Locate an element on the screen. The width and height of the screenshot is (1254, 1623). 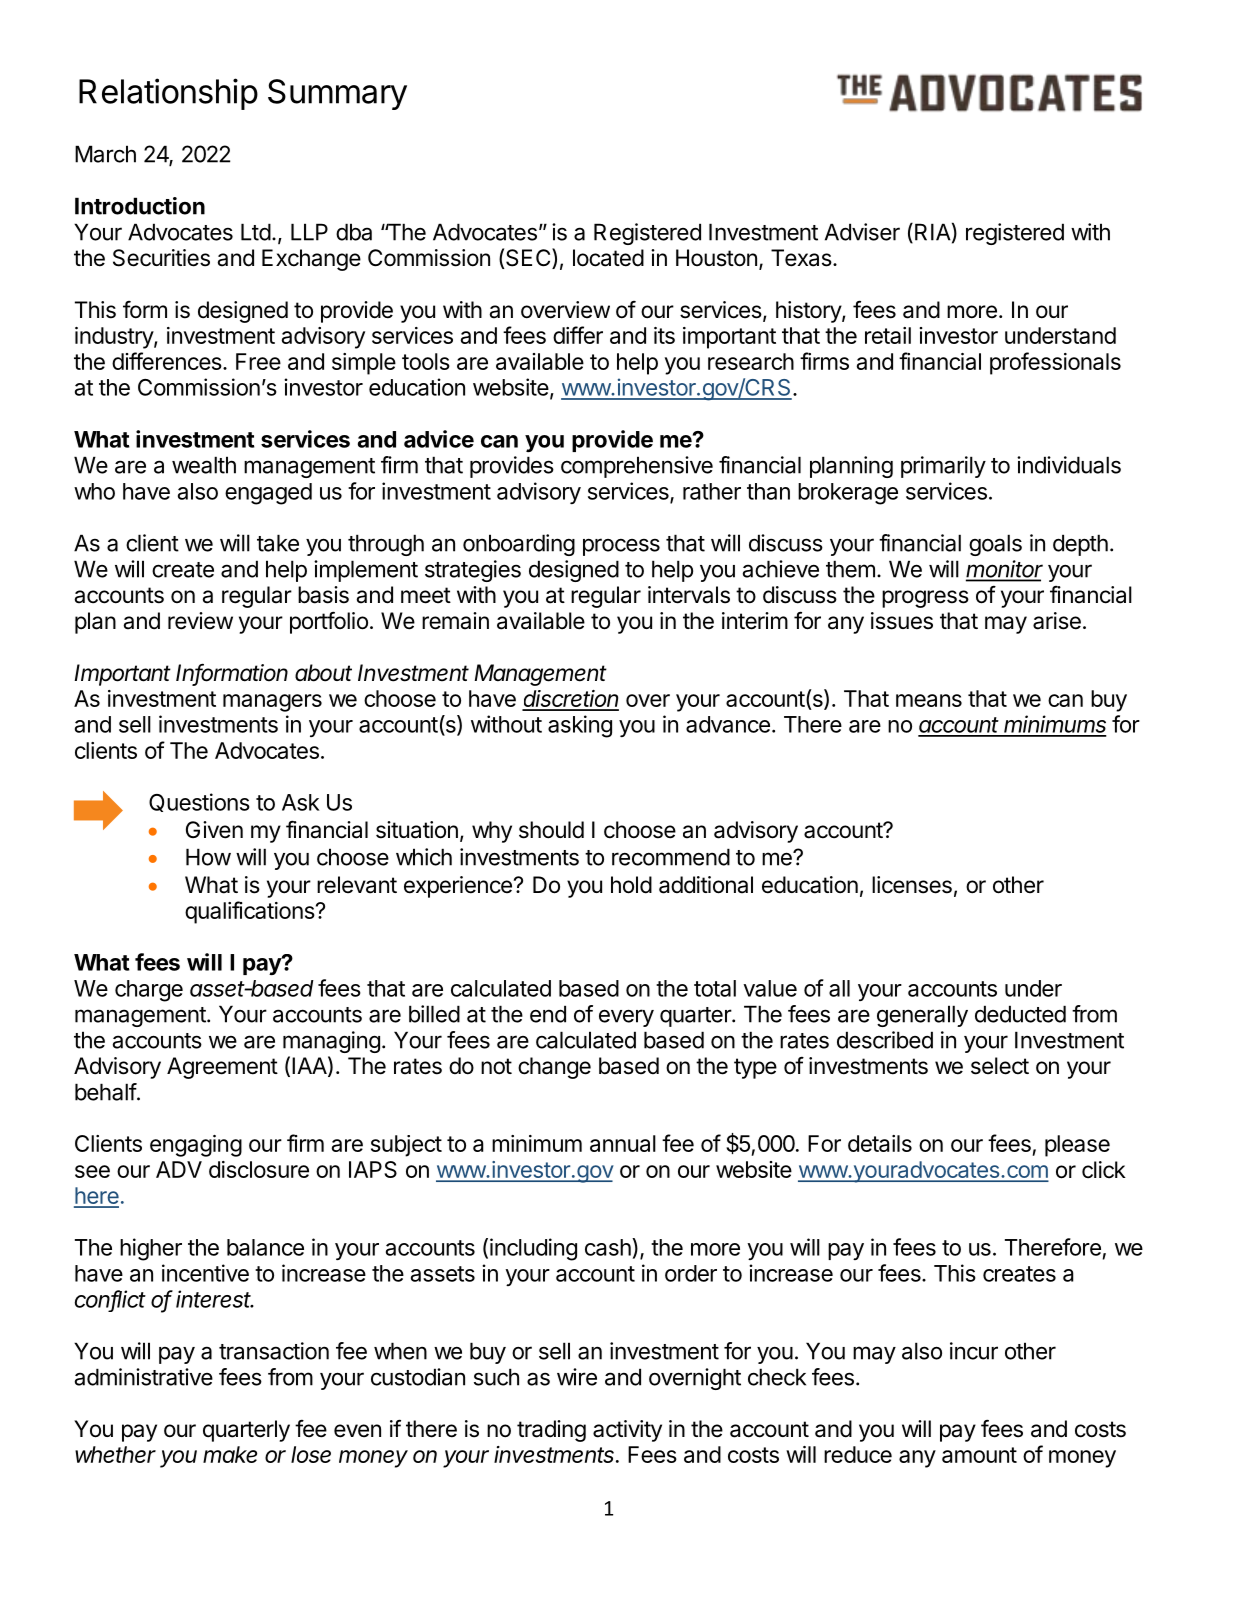
asking is located at coordinates (580, 726).
